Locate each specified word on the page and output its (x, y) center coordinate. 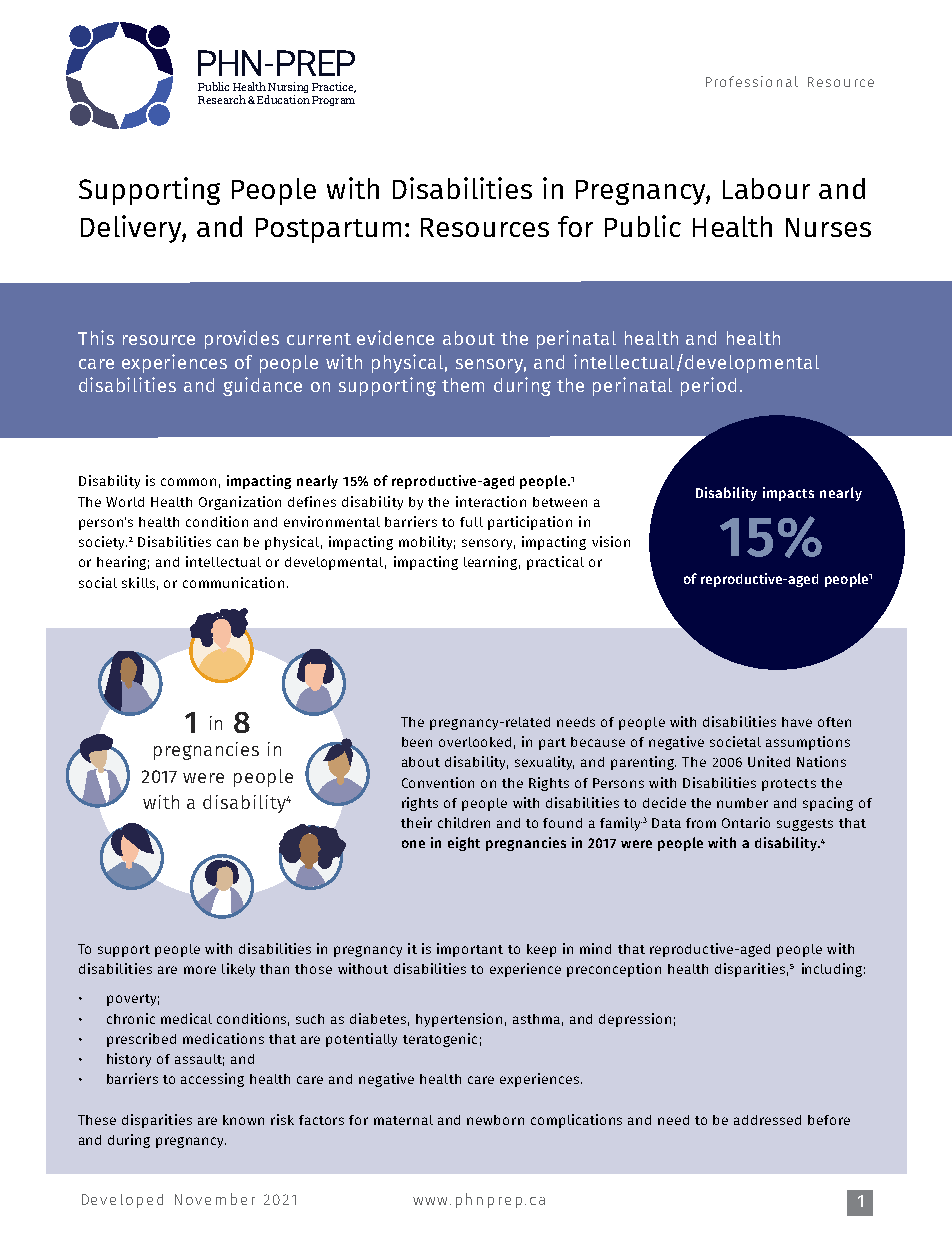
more (200, 970)
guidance (262, 386)
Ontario (746, 822)
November (215, 1199)
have (797, 722)
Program (333, 101)
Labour (766, 188)
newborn (495, 1120)
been (417, 742)
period (708, 386)
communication (233, 582)
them (463, 385)
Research (222, 99)
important (470, 950)
